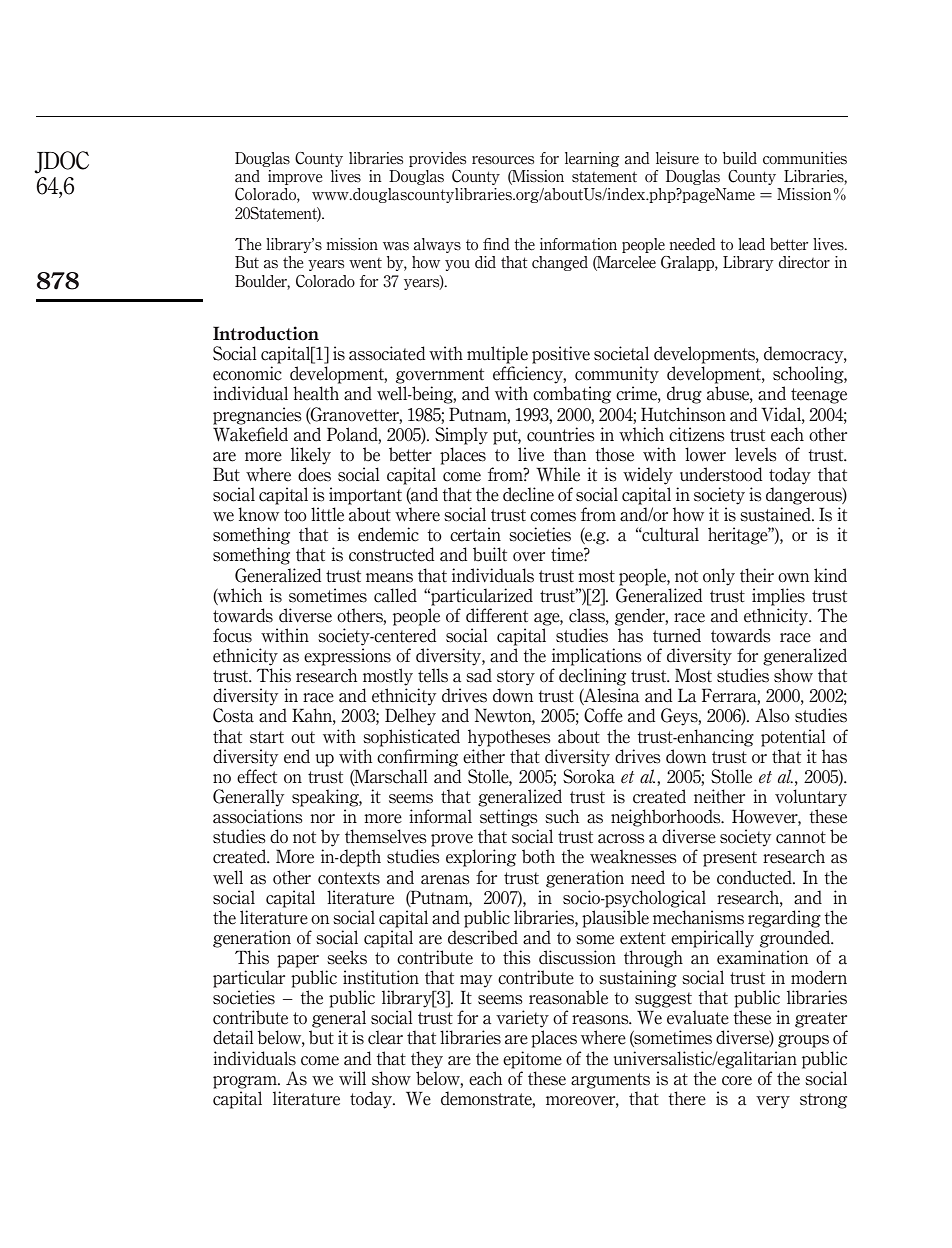  Describe the element at coordinates (740, 158) in the document. I see `build` at that location.
